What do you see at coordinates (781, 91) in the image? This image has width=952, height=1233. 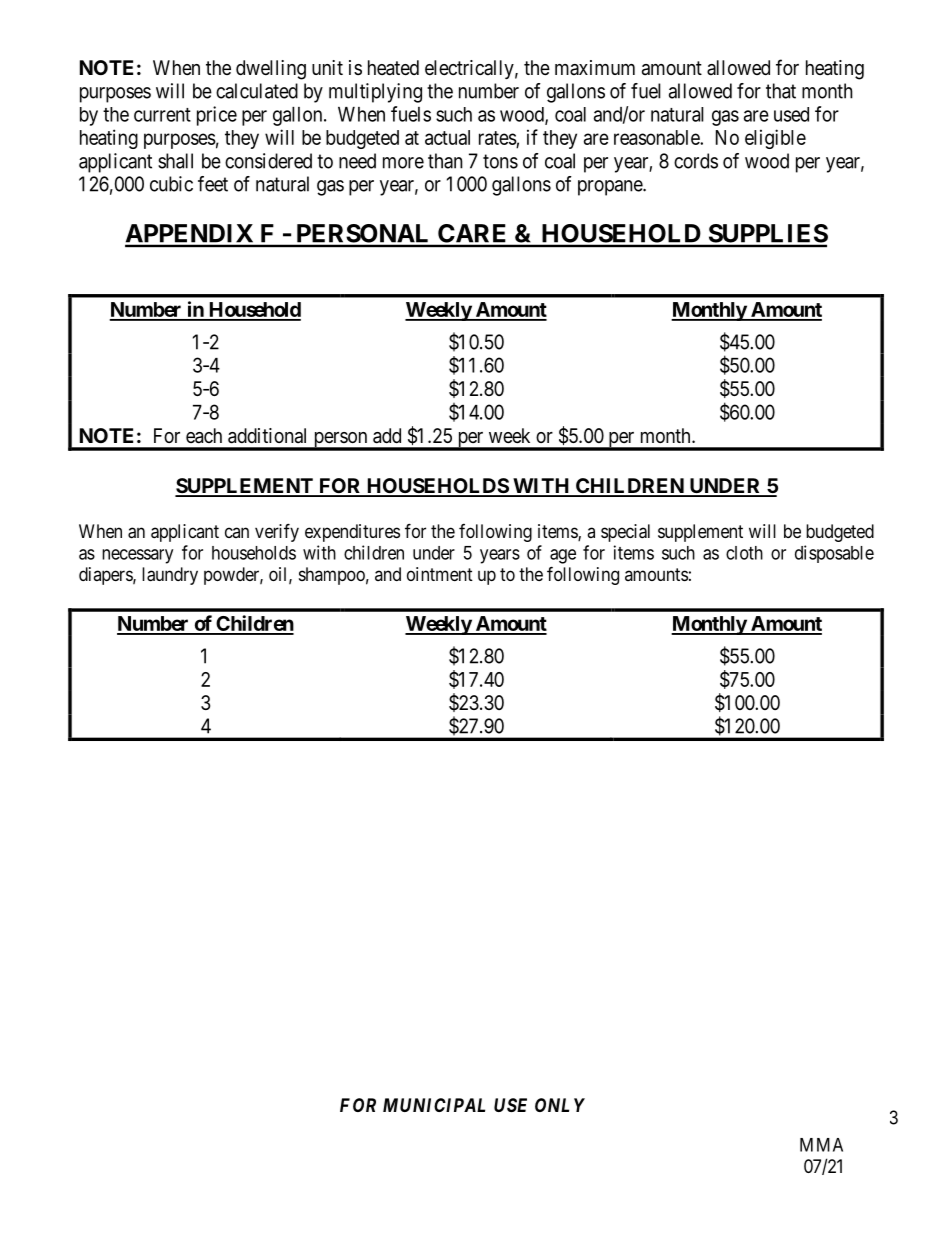 I see `that` at bounding box center [781, 91].
